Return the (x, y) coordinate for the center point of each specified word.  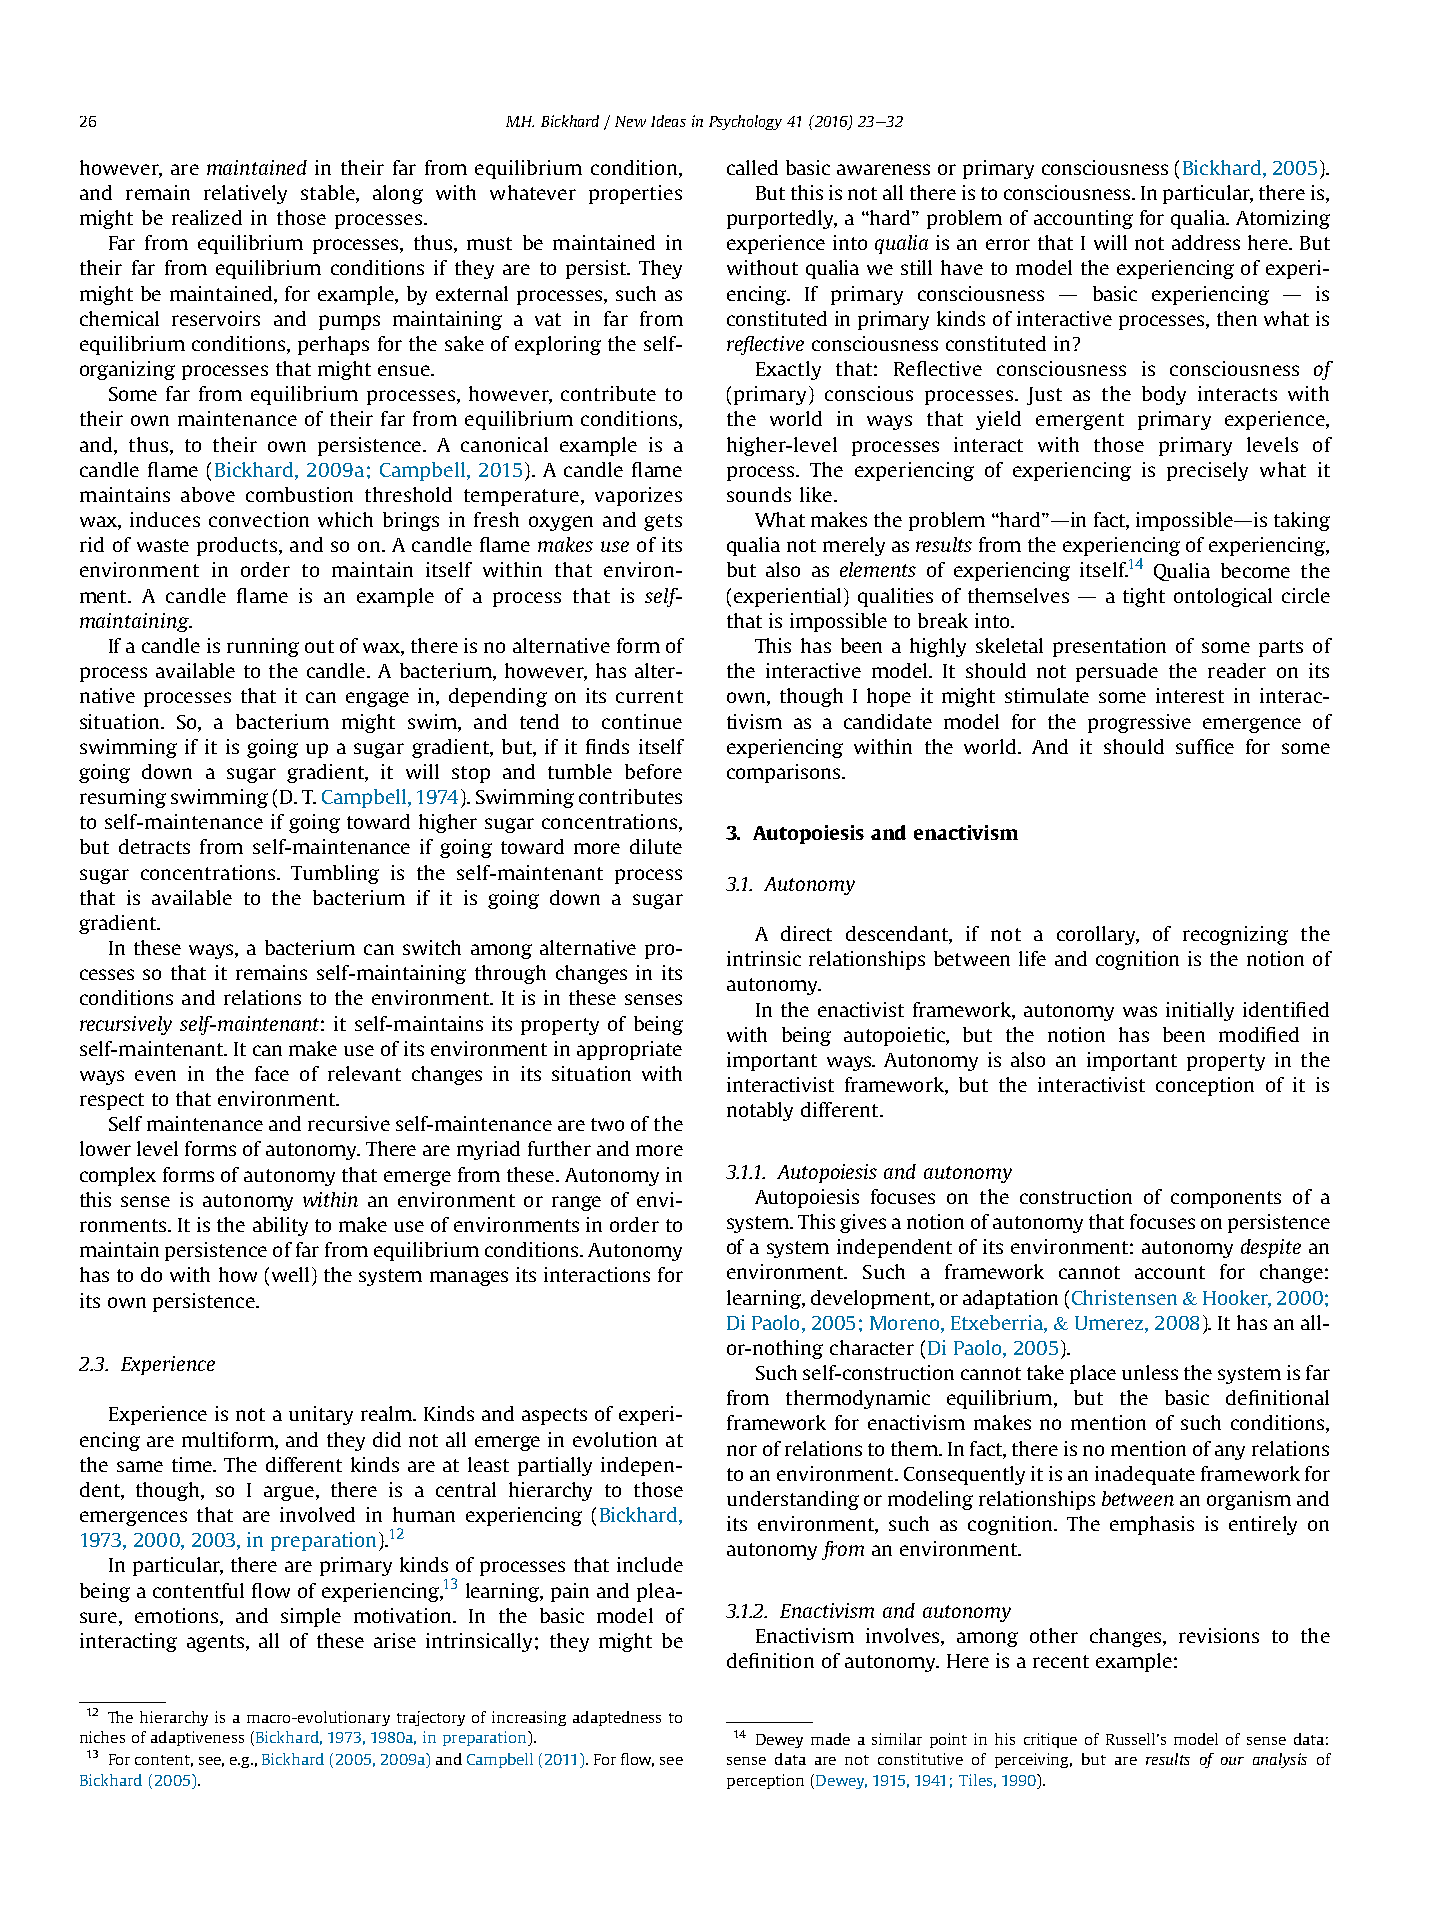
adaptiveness (197, 1738)
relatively (245, 194)
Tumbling (335, 874)
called (752, 167)
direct (806, 933)
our (1232, 1761)
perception (765, 1781)
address (1206, 242)
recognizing (1235, 935)
